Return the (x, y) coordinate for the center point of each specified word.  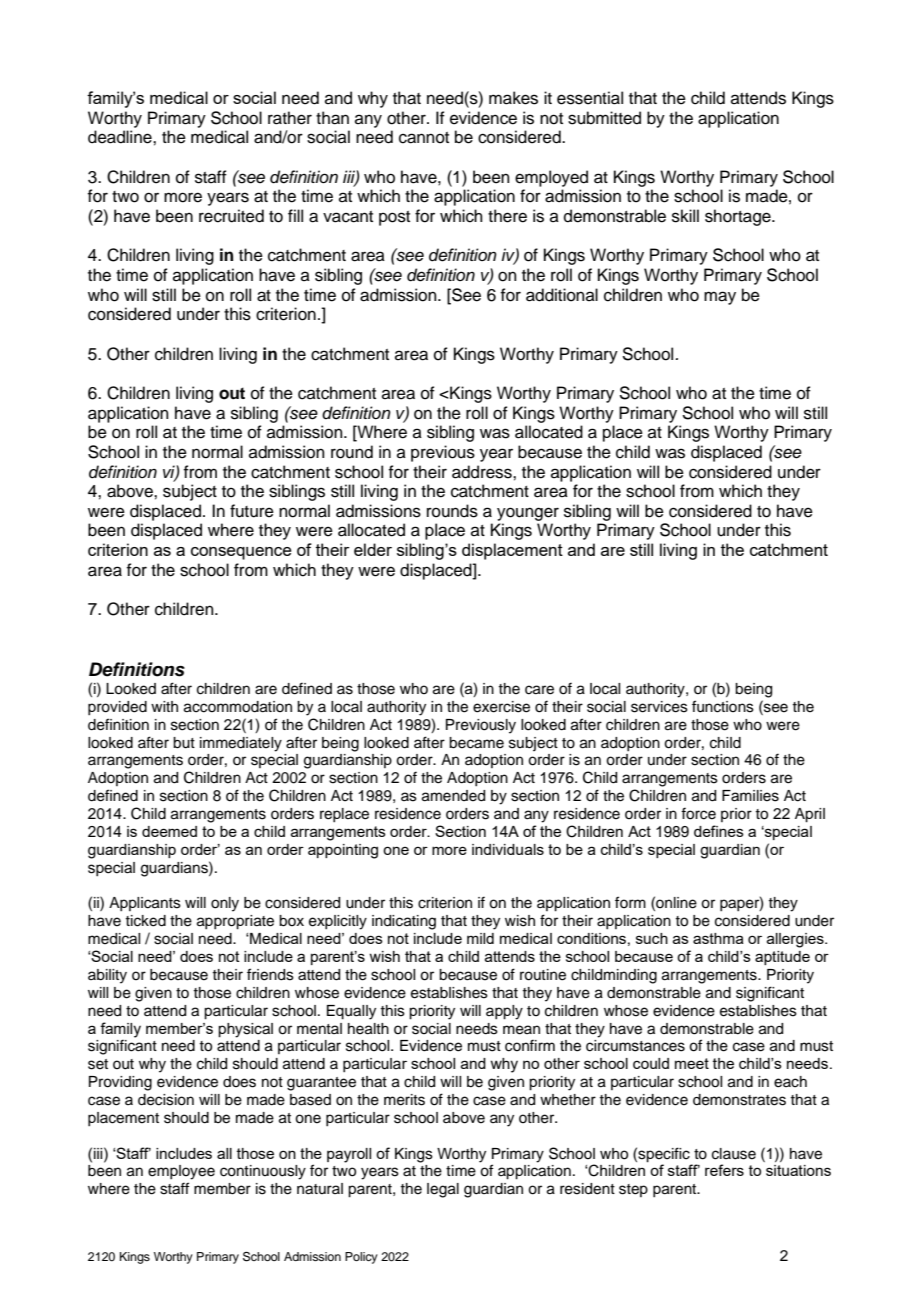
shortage (739, 217)
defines (719, 831)
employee (181, 1172)
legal (443, 1190)
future (252, 511)
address (483, 472)
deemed (169, 831)
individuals (508, 849)
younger (528, 514)
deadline (121, 137)
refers (724, 1170)
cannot (424, 138)
